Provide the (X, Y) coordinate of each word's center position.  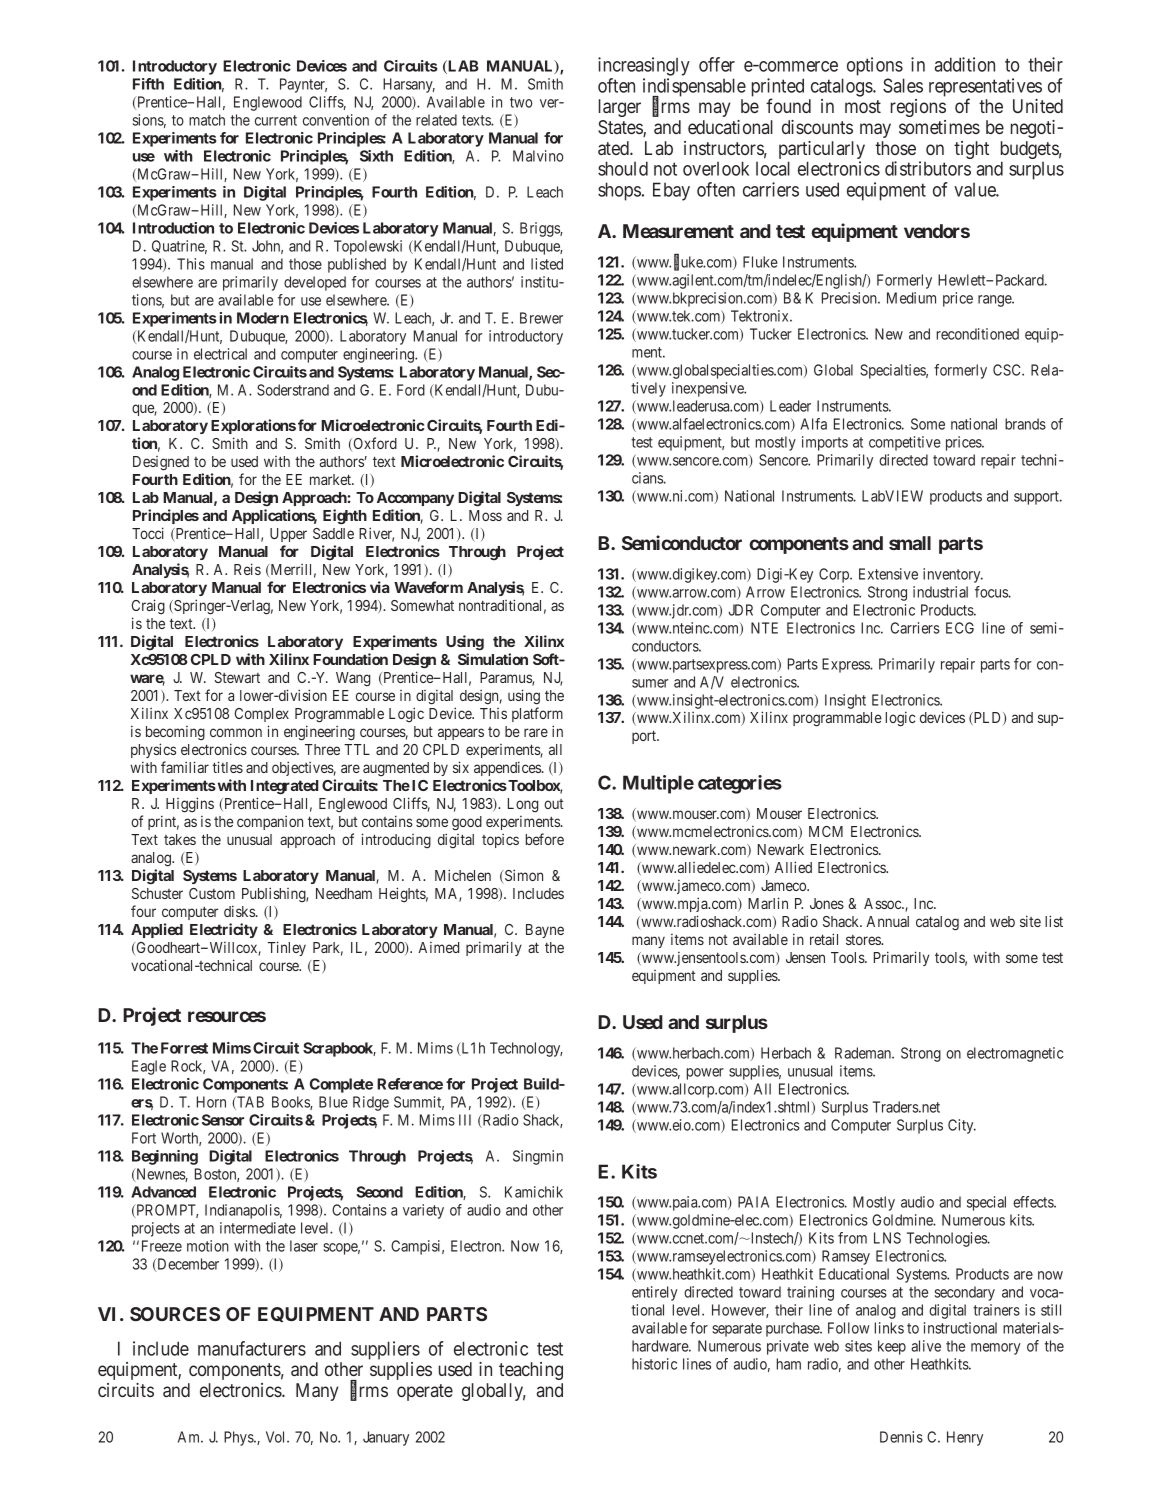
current (276, 120)
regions (918, 108)
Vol (277, 1437)
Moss (485, 515)
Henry (965, 1438)
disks (240, 911)
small (910, 543)
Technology (526, 1049)
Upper (288, 535)
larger (620, 108)
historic (654, 1364)
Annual (887, 921)
